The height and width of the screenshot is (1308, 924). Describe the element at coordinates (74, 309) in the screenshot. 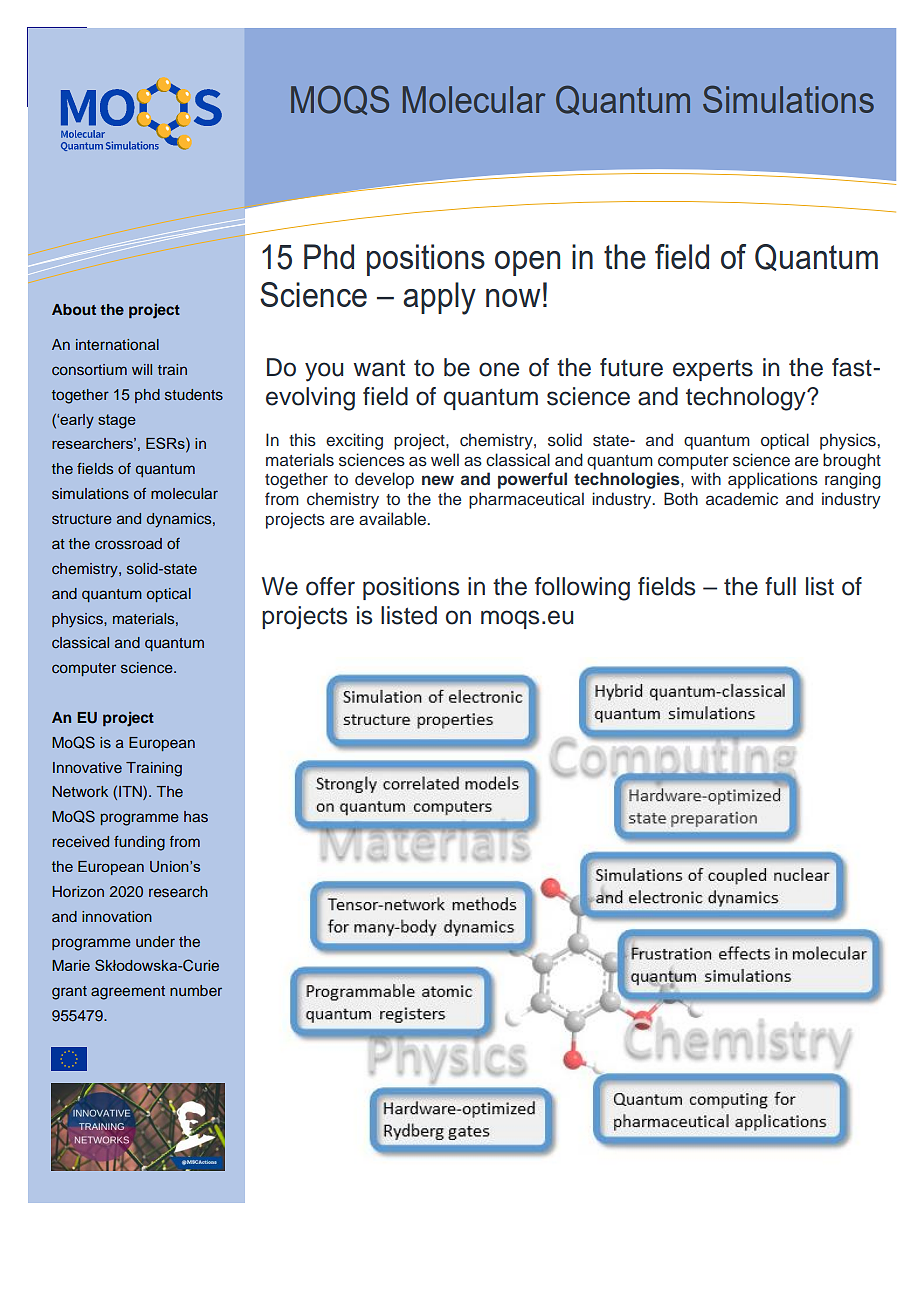

I see `About` at that location.
